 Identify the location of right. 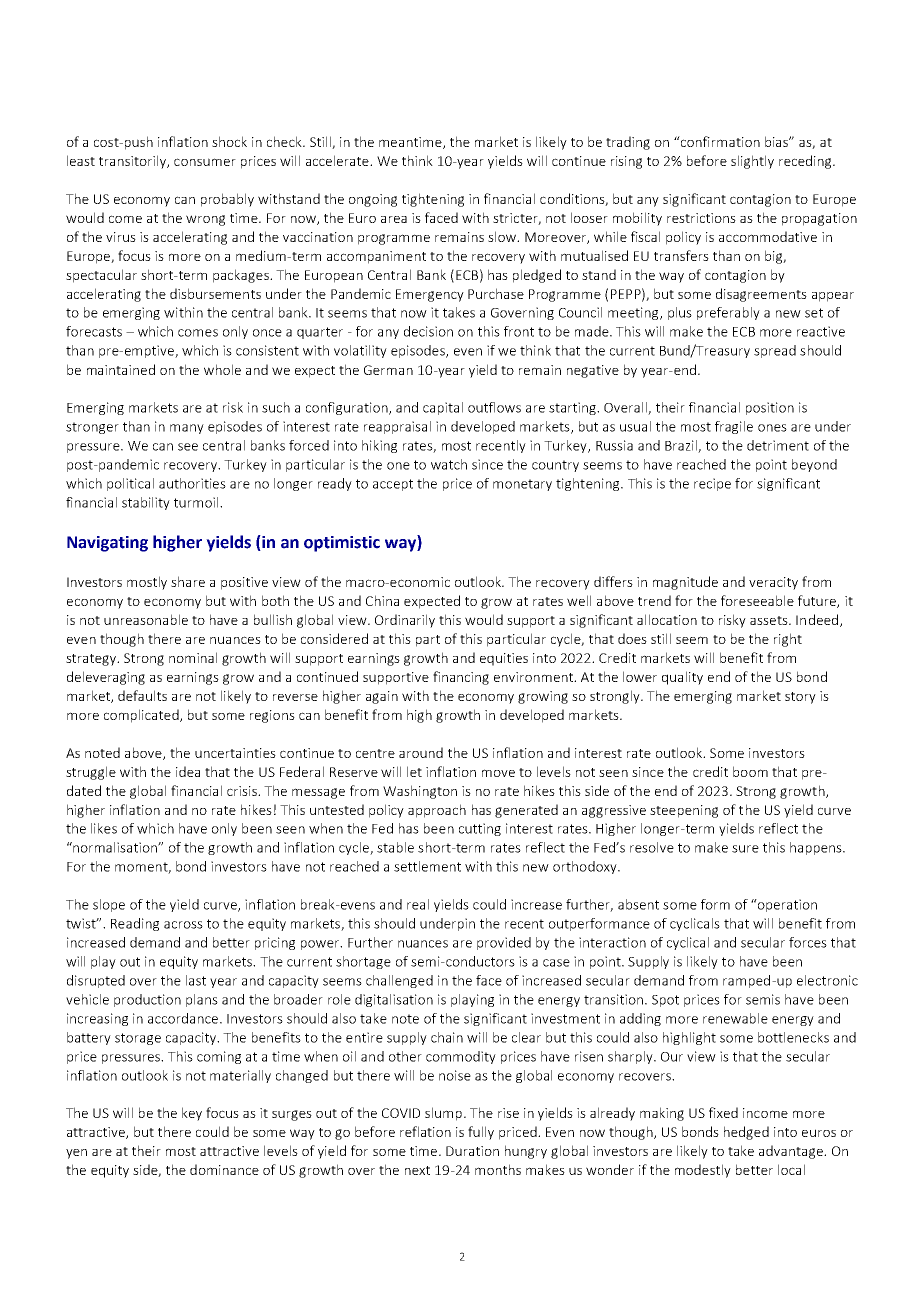
(788, 640).
